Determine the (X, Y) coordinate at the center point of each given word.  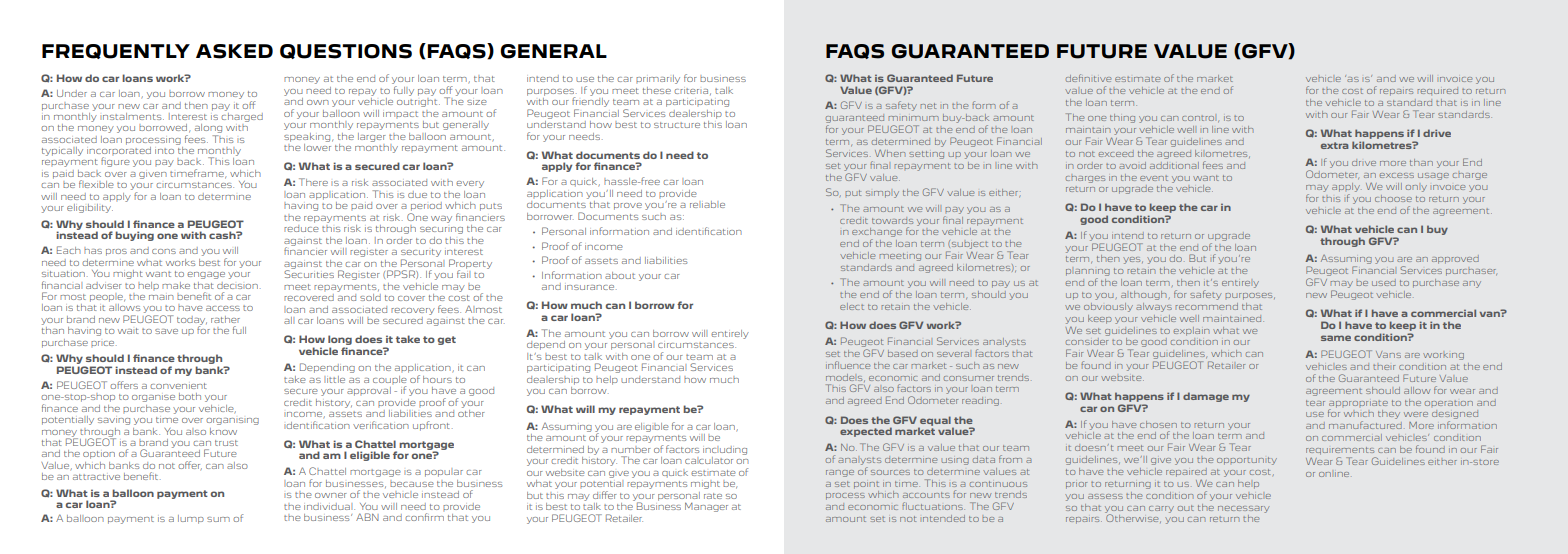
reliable (707, 204)
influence (848, 365)
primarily (658, 79)
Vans (1388, 354)
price (104, 344)
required (1438, 91)
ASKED (234, 51)
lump (191, 519)
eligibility (90, 207)
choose (1393, 198)
